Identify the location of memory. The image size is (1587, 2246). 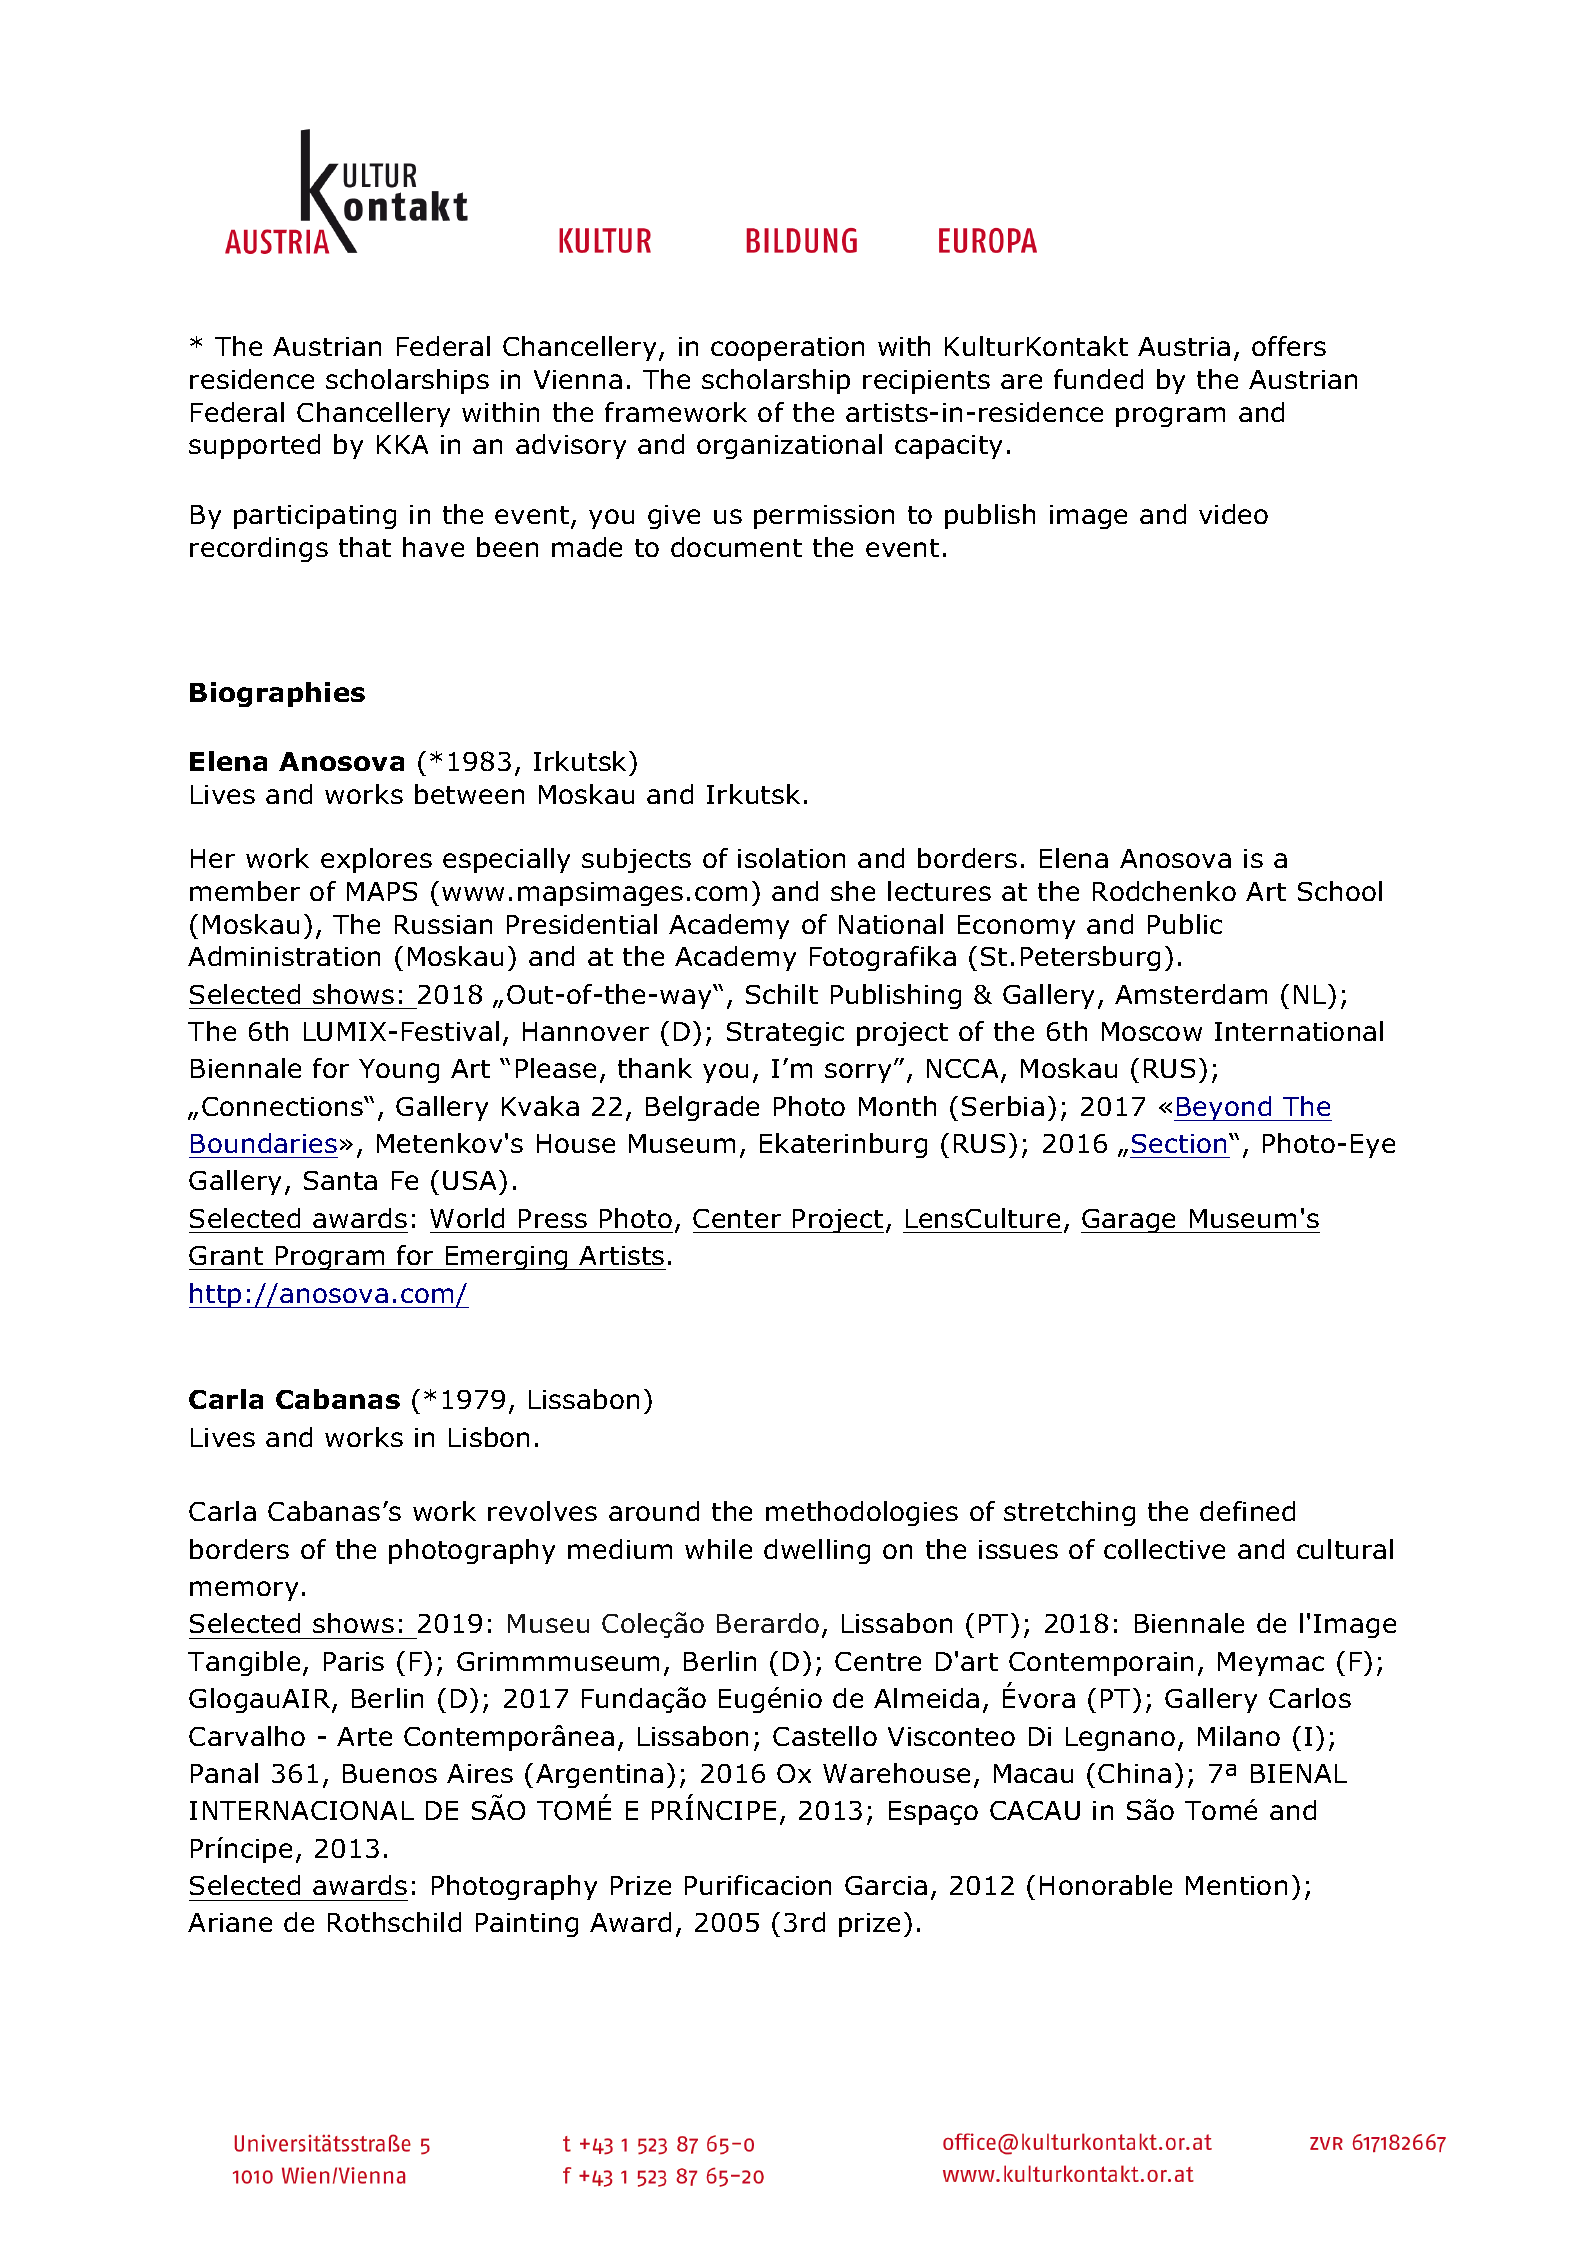
(244, 1591).
